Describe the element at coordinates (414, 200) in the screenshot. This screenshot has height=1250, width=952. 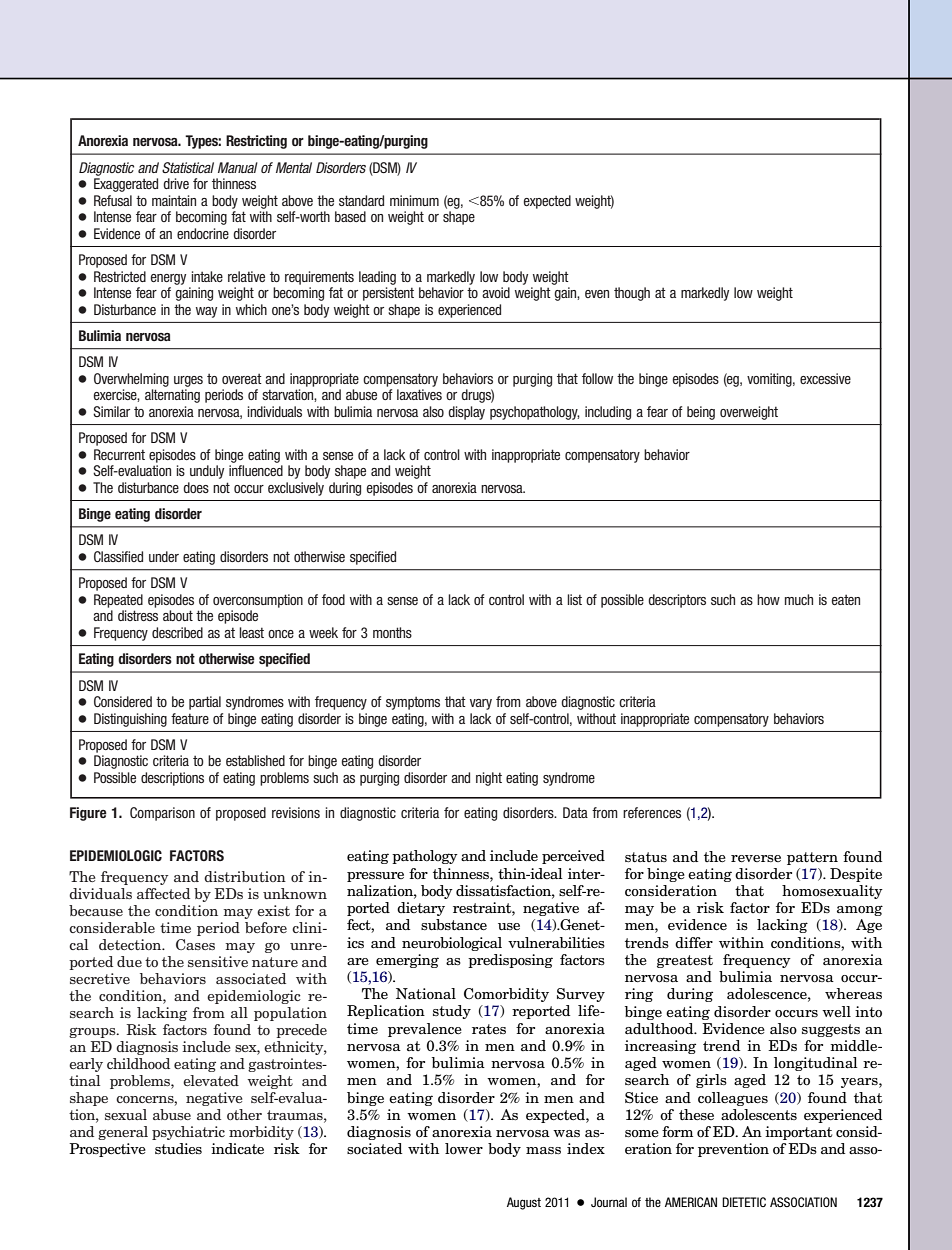
I see `minimum` at that location.
